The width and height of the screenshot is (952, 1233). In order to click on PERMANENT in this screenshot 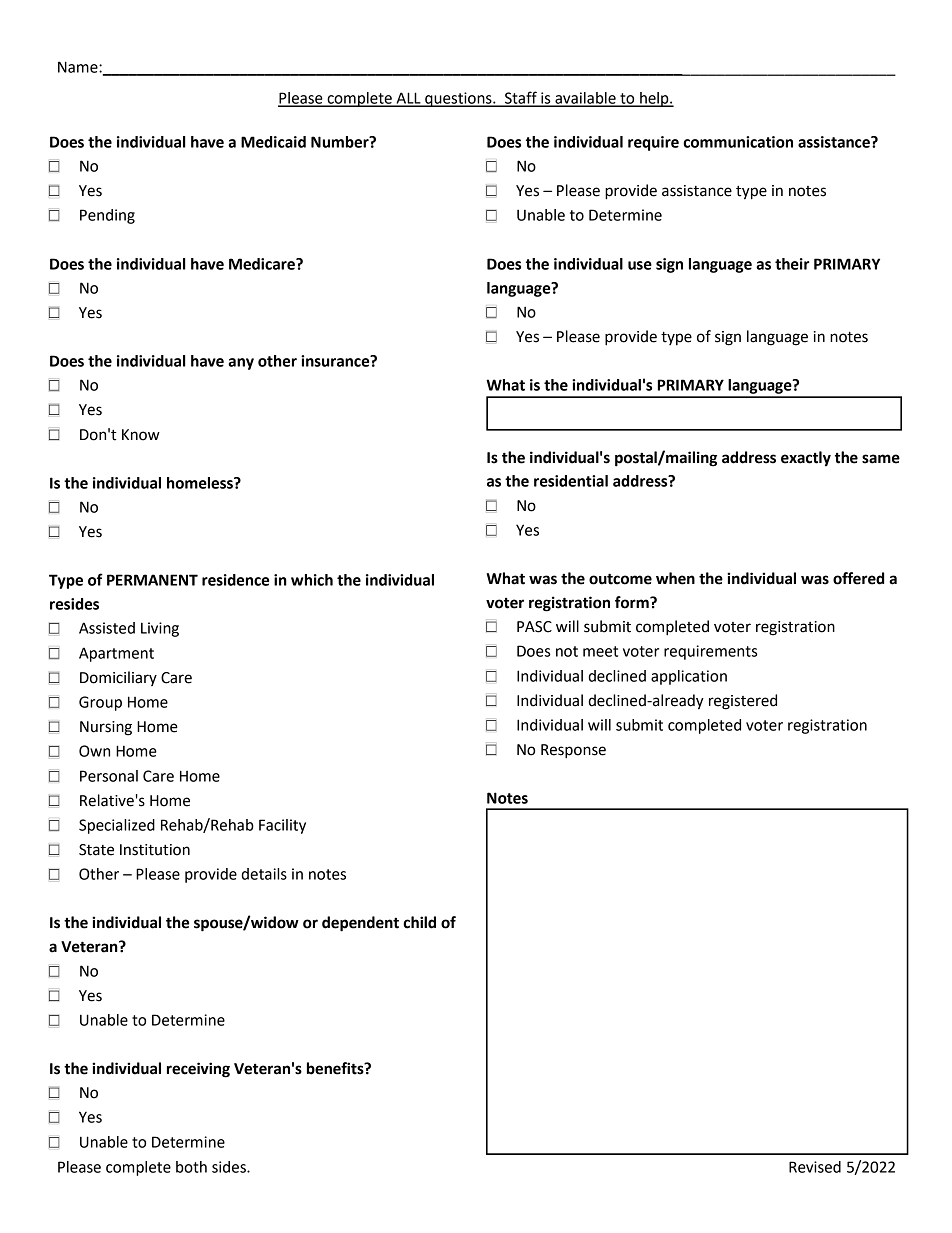, I will do `click(152, 580)`.
